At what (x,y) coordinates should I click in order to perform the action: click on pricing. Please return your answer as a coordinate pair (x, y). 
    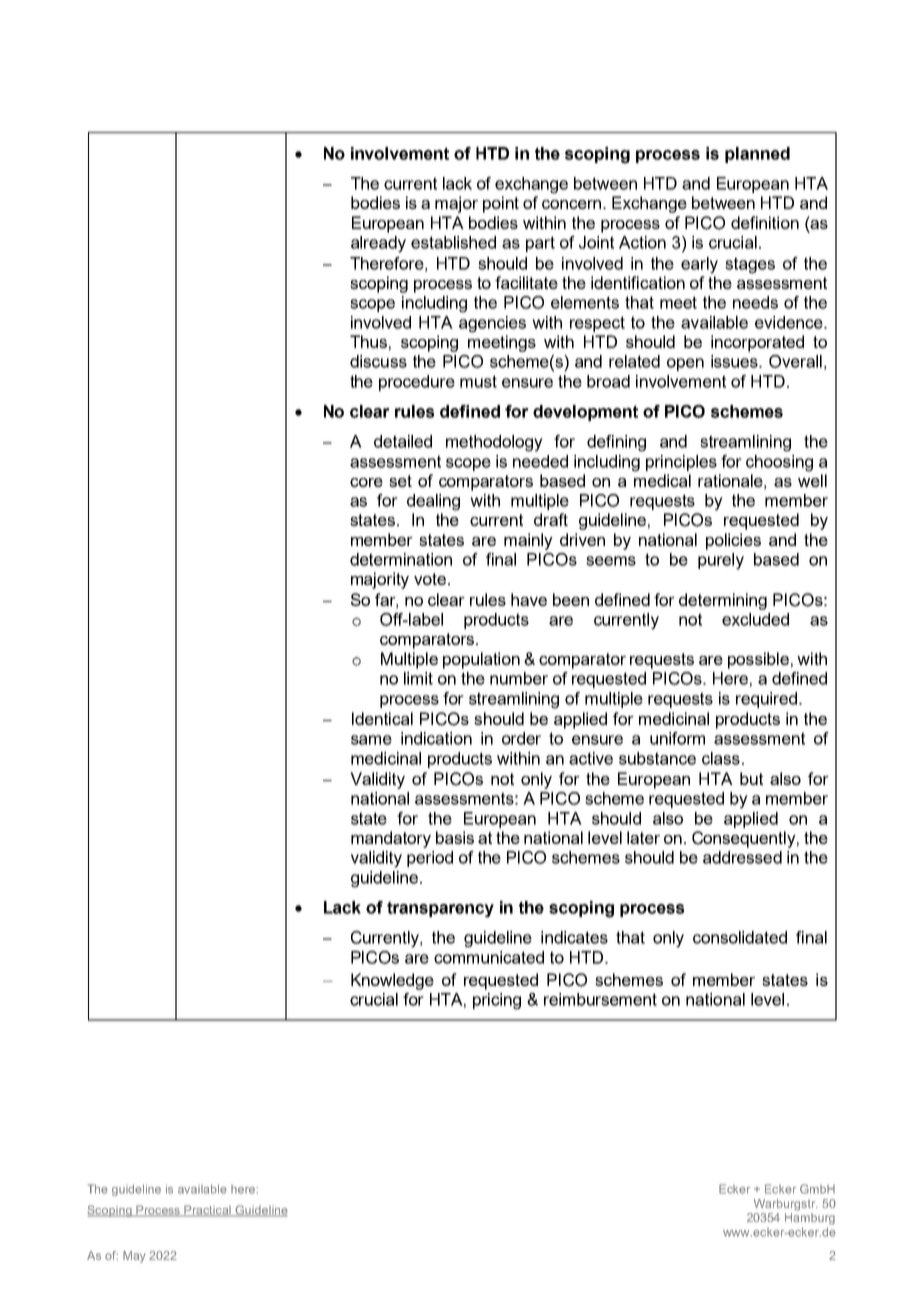
    Looking at the image, I should click on (497, 1001).
